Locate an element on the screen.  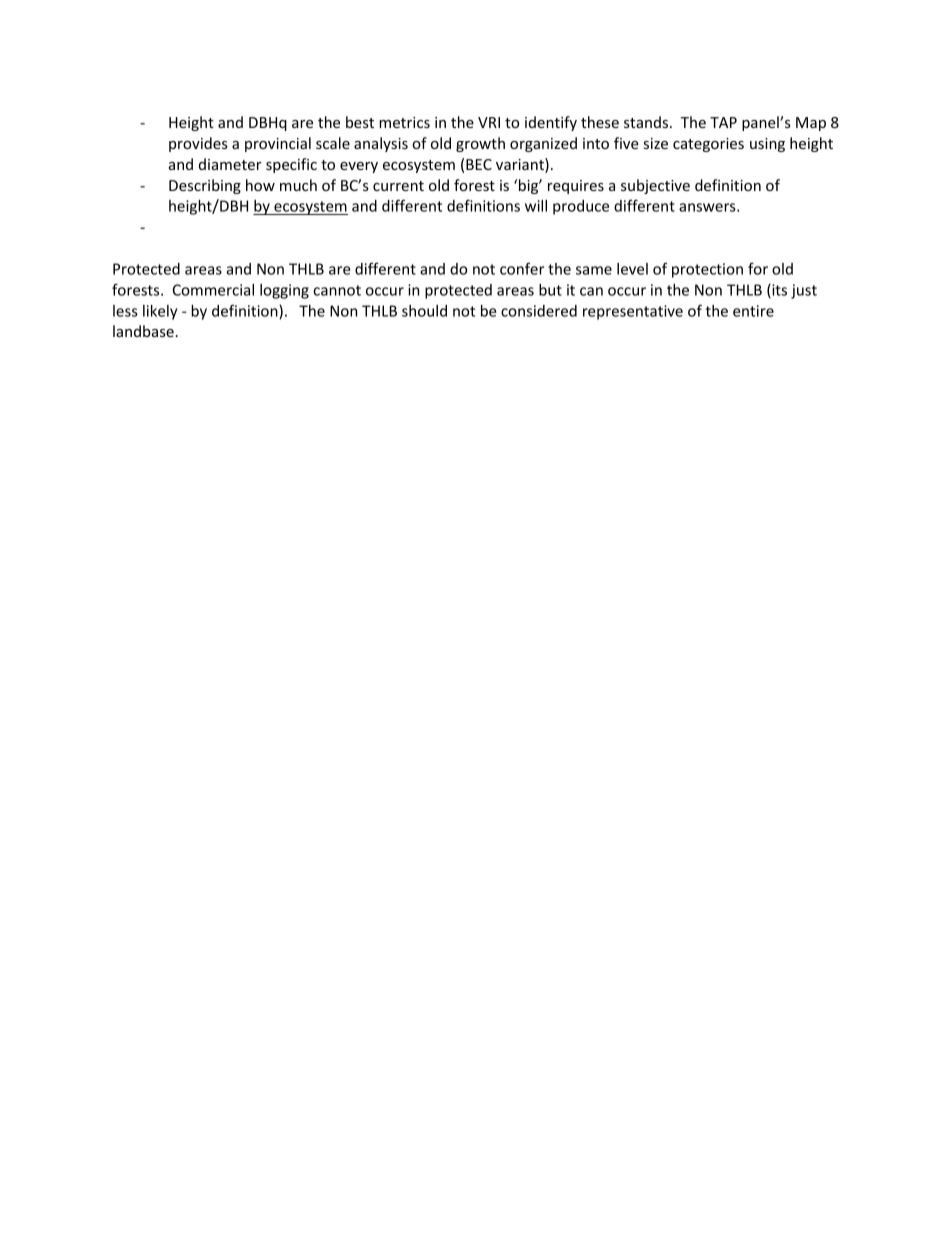
should is located at coordinates (424, 311).
